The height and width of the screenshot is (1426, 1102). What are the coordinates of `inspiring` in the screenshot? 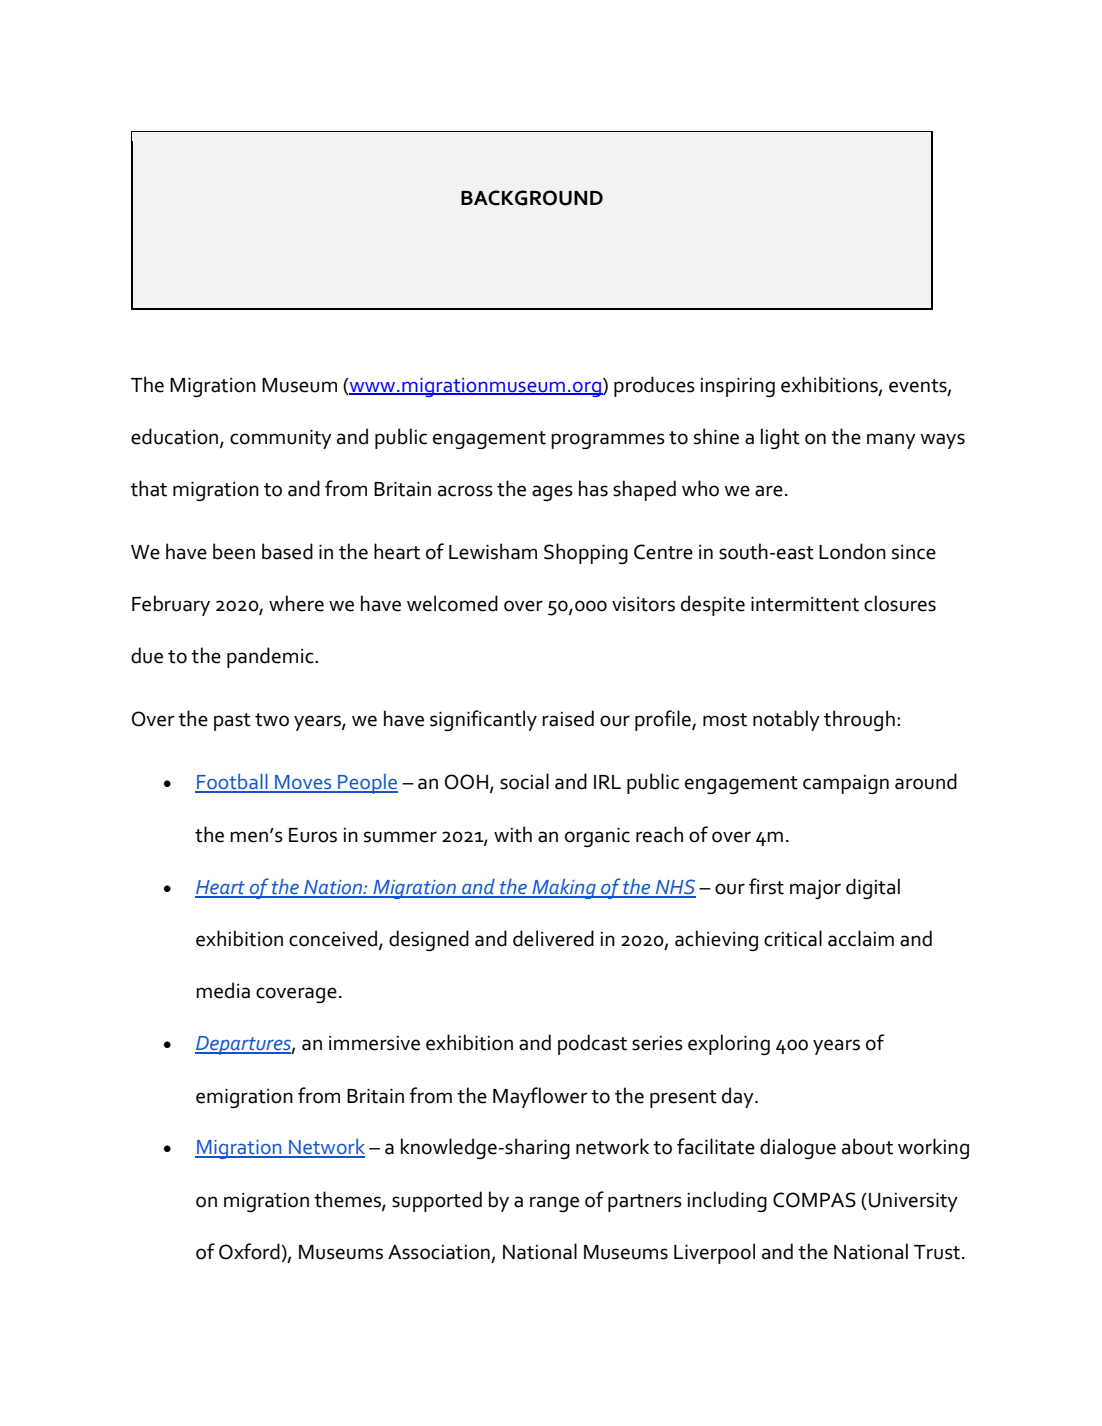 It's located at (738, 387).
